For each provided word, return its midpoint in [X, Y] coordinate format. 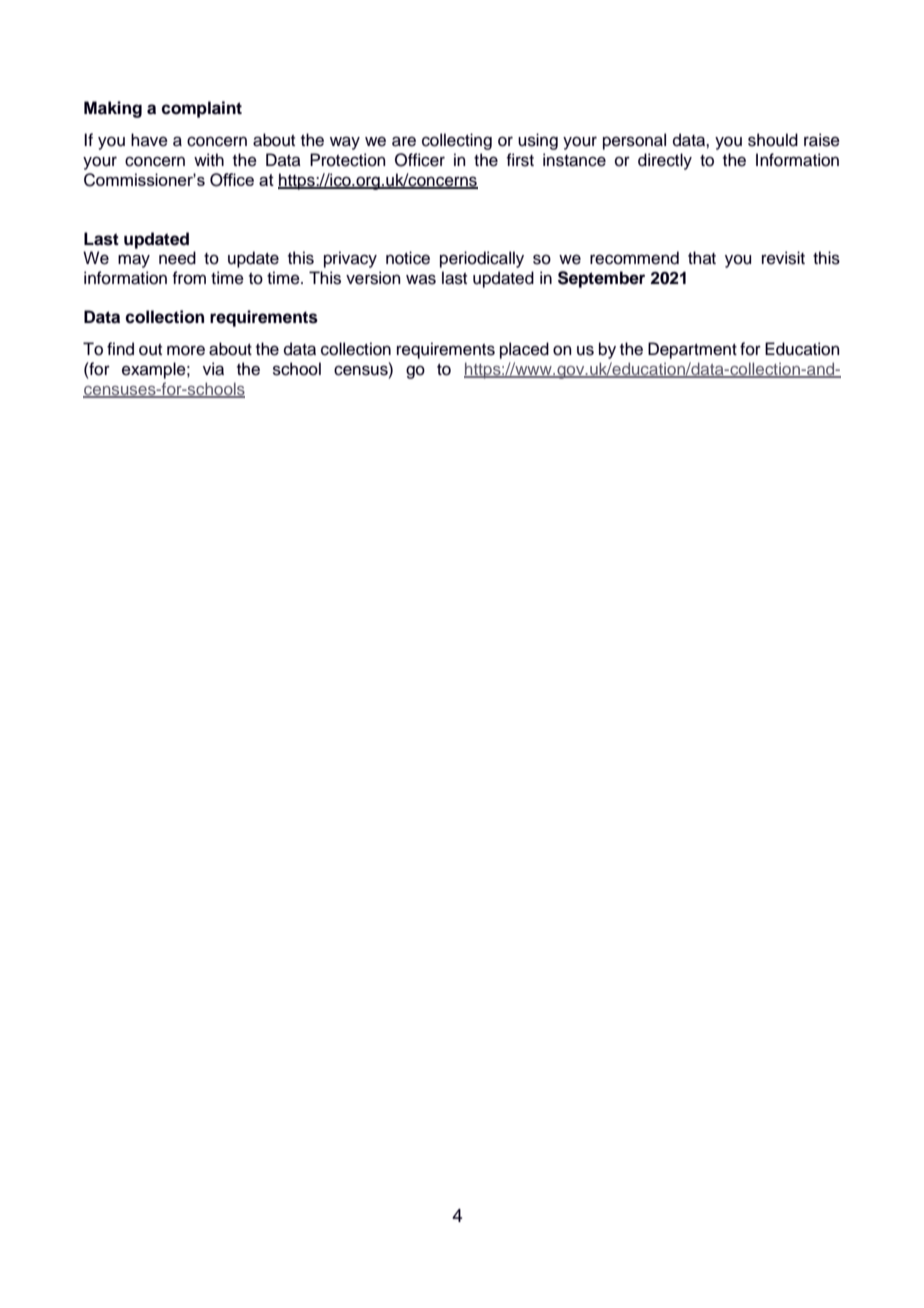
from [189, 278]
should [773, 140]
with [209, 159]
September [601, 279]
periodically [482, 259]
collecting [457, 141]
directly [665, 161]
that [702, 258]
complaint [201, 109]
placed [524, 350]
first [520, 160]
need [177, 258]
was [421, 279]
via [213, 369]
